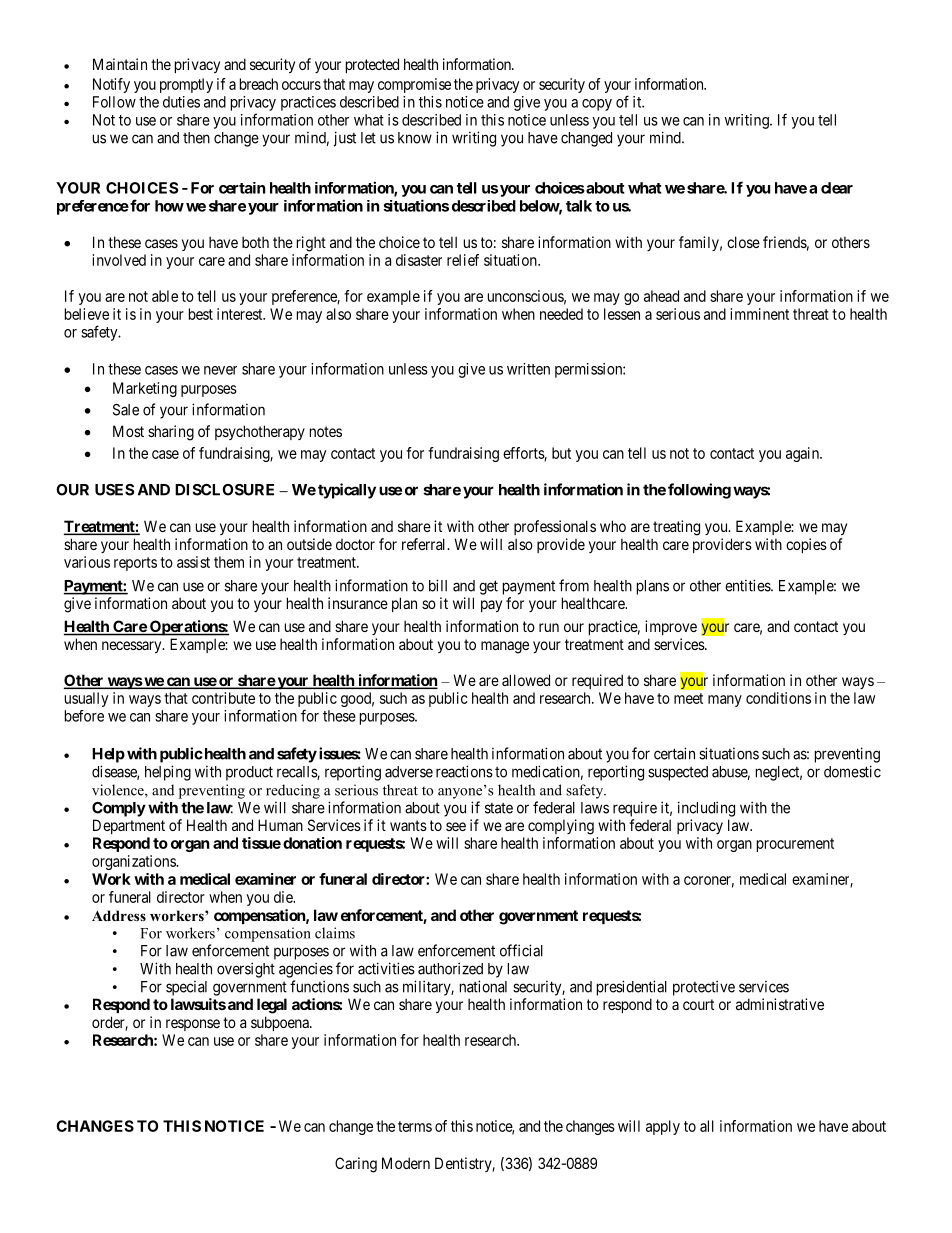 The width and height of the document is (952, 1233). I want to click on clear, so click(837, 188).
